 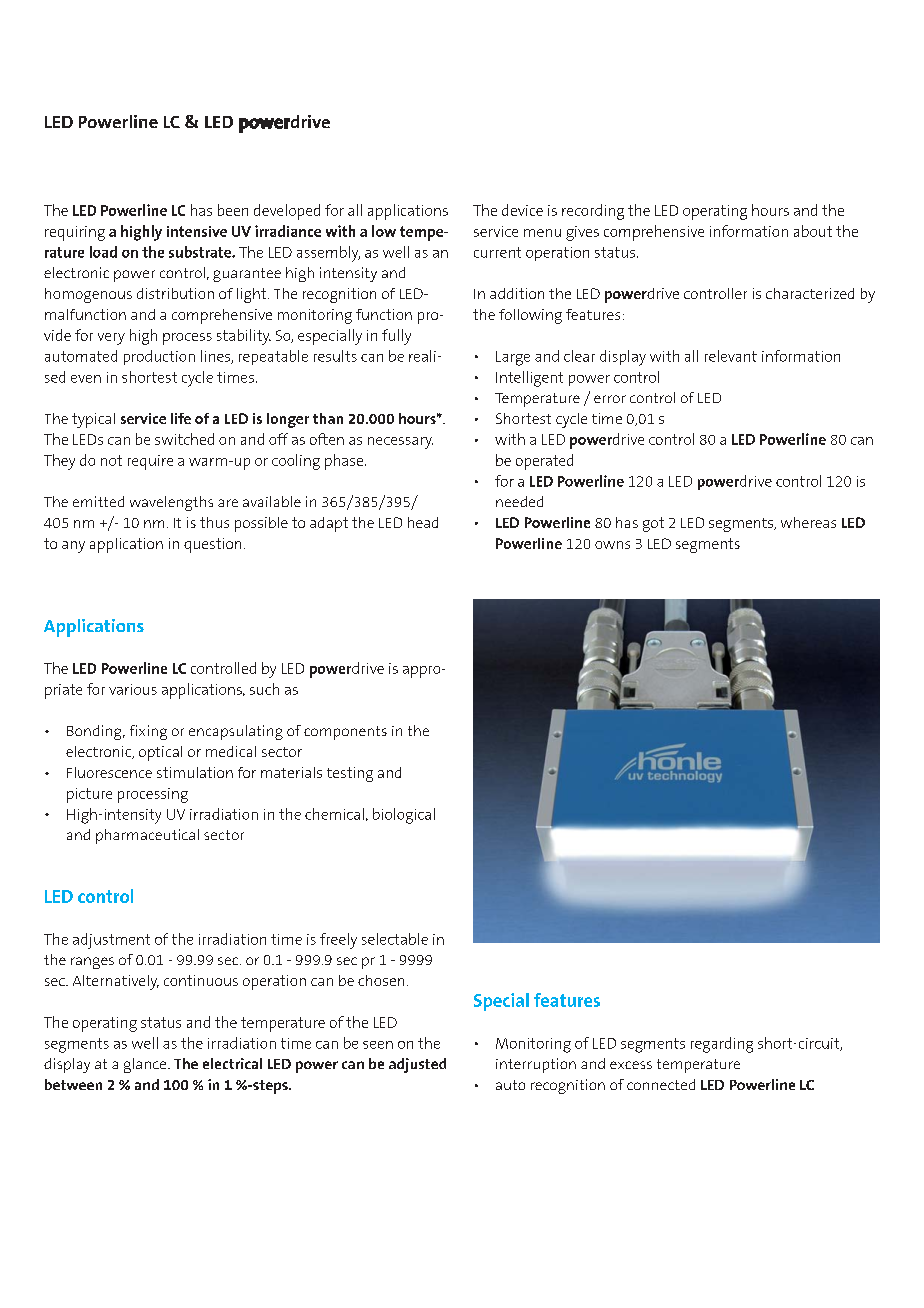 I want to click on owns, so click(x=612, y=545).
